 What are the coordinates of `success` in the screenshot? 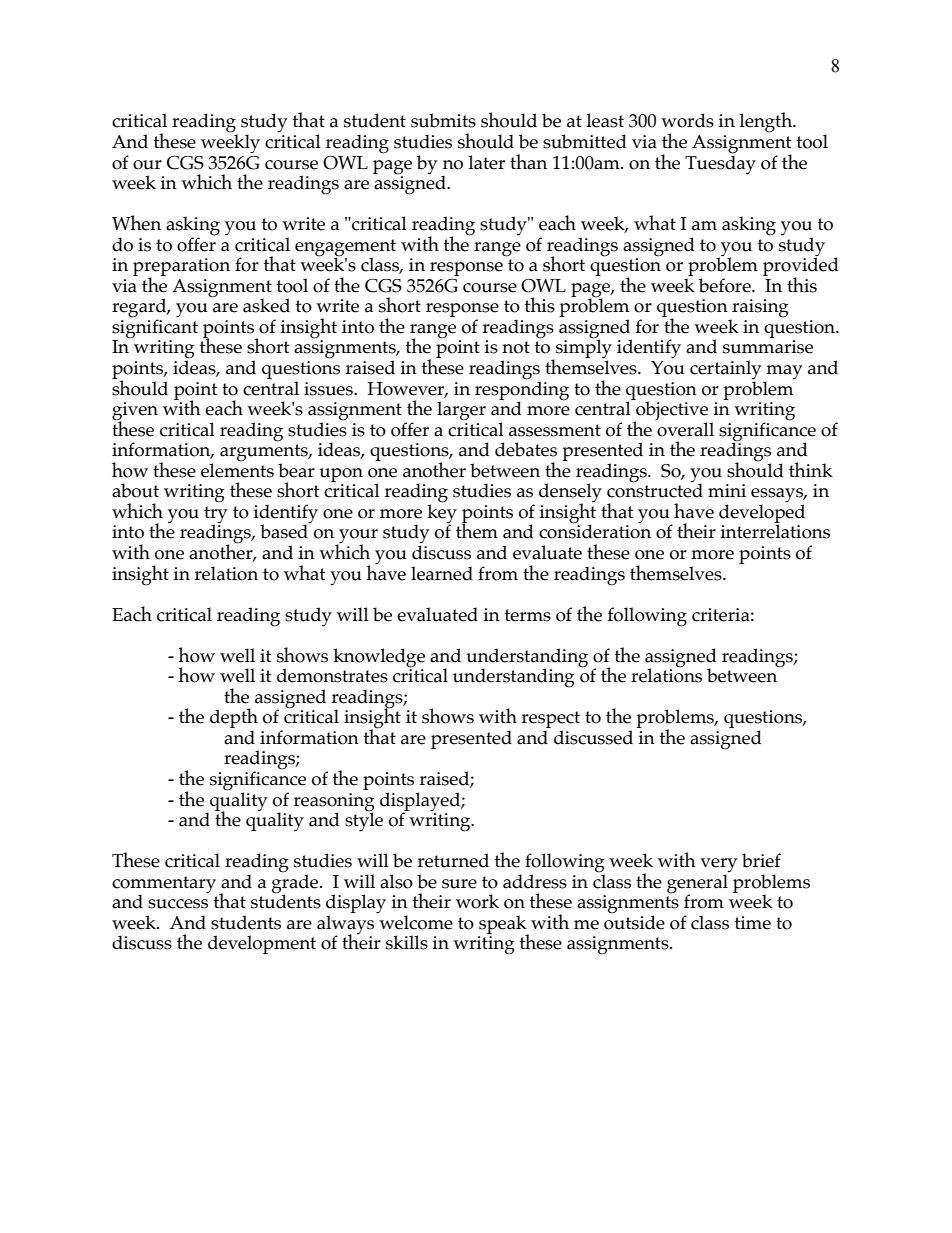 It's located at (178, 904).
